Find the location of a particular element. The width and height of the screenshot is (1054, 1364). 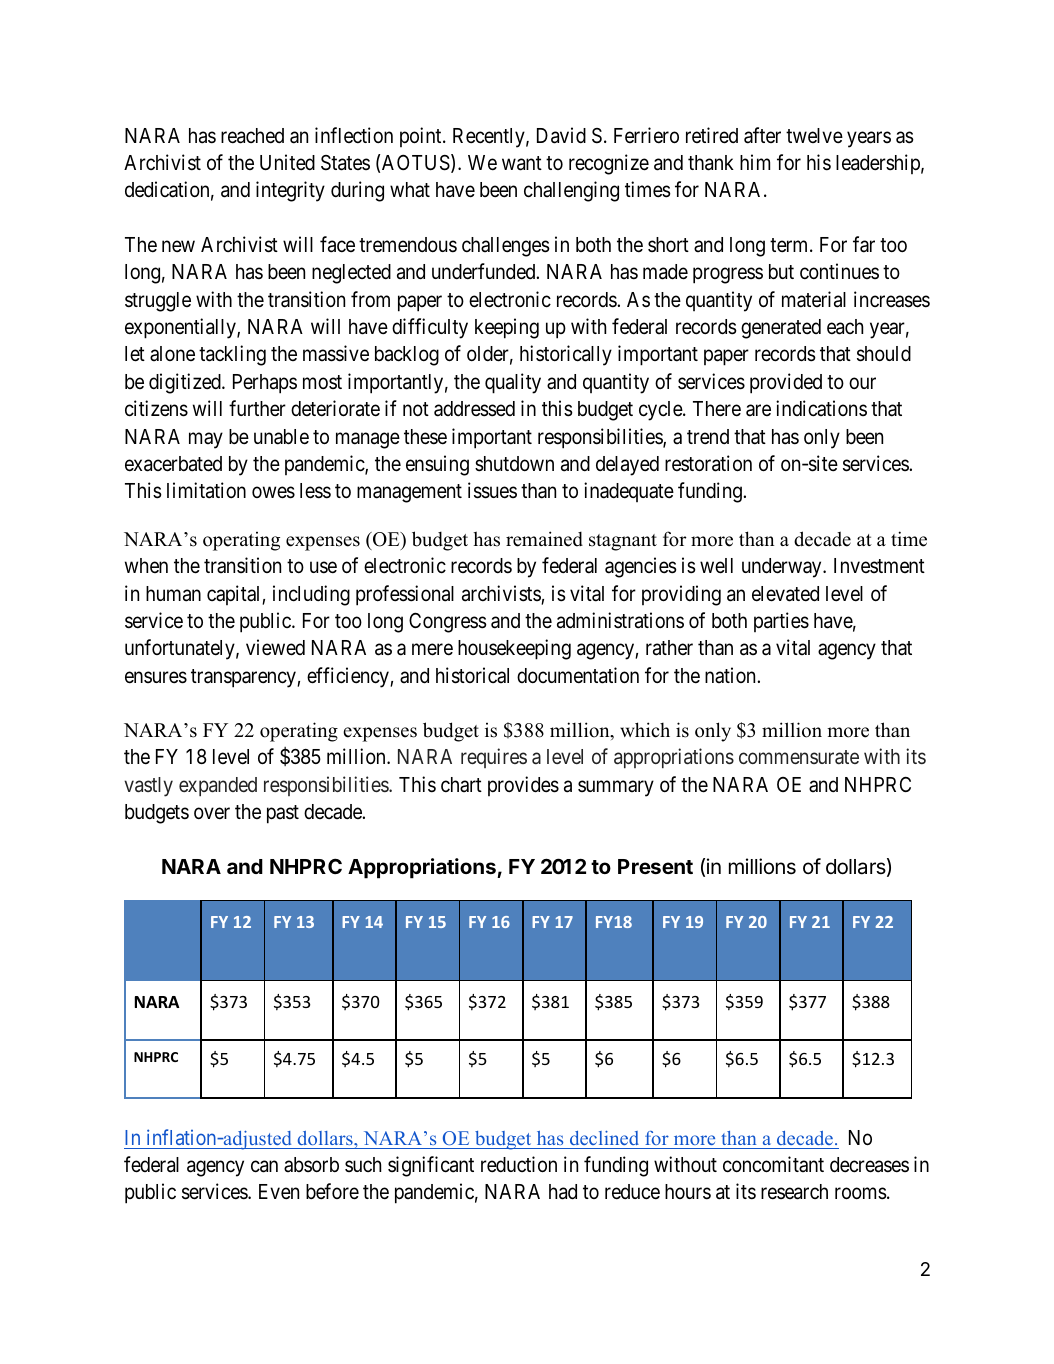

United is located at coordinates (287, 162).
